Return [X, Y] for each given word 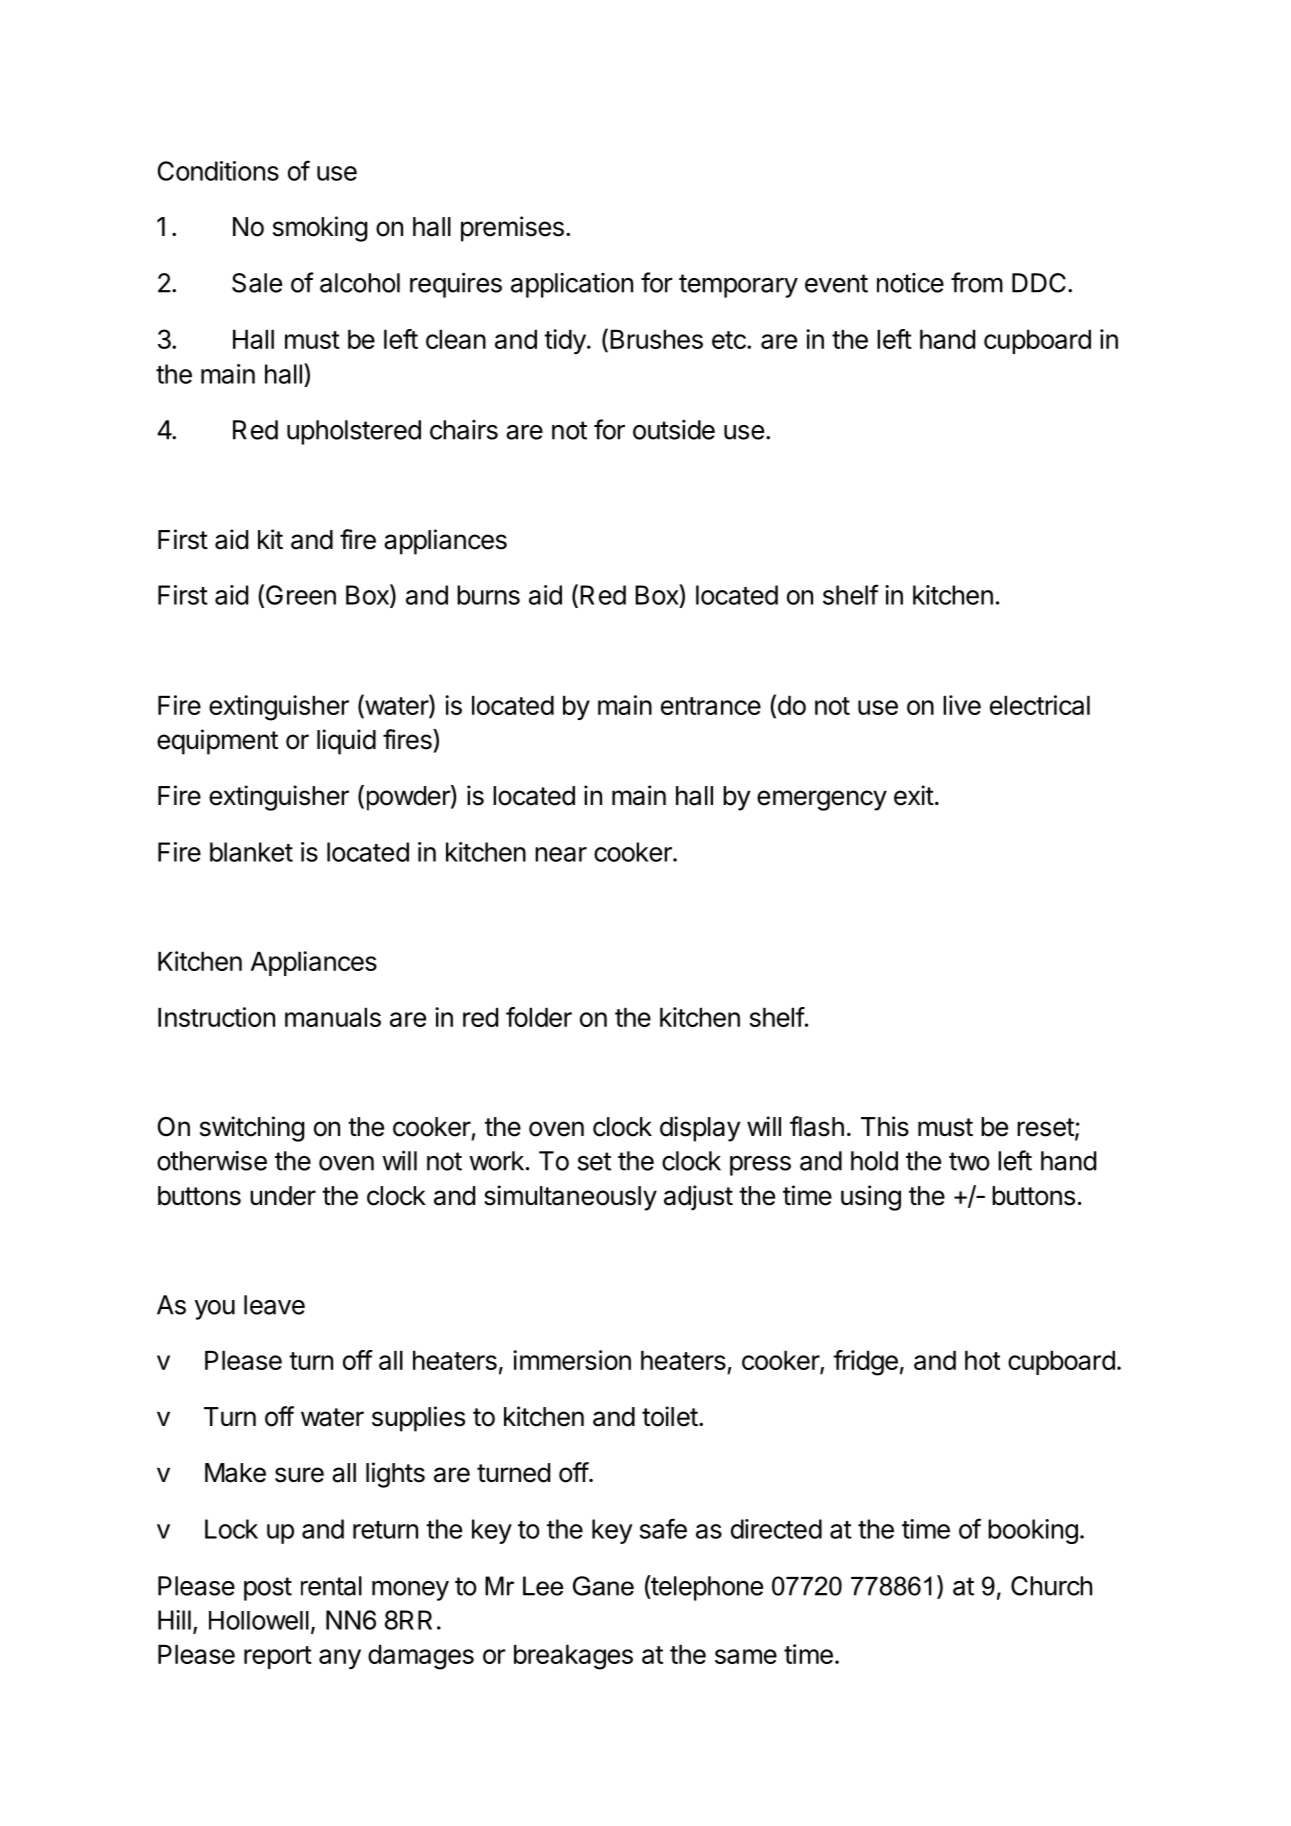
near [561, 854]
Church [1051, 1586]
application [572, 285]
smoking [320, 229]
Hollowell [259, 1620]
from [977, 282]
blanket [251, 852]
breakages [573, 1657]
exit [914, 795]
